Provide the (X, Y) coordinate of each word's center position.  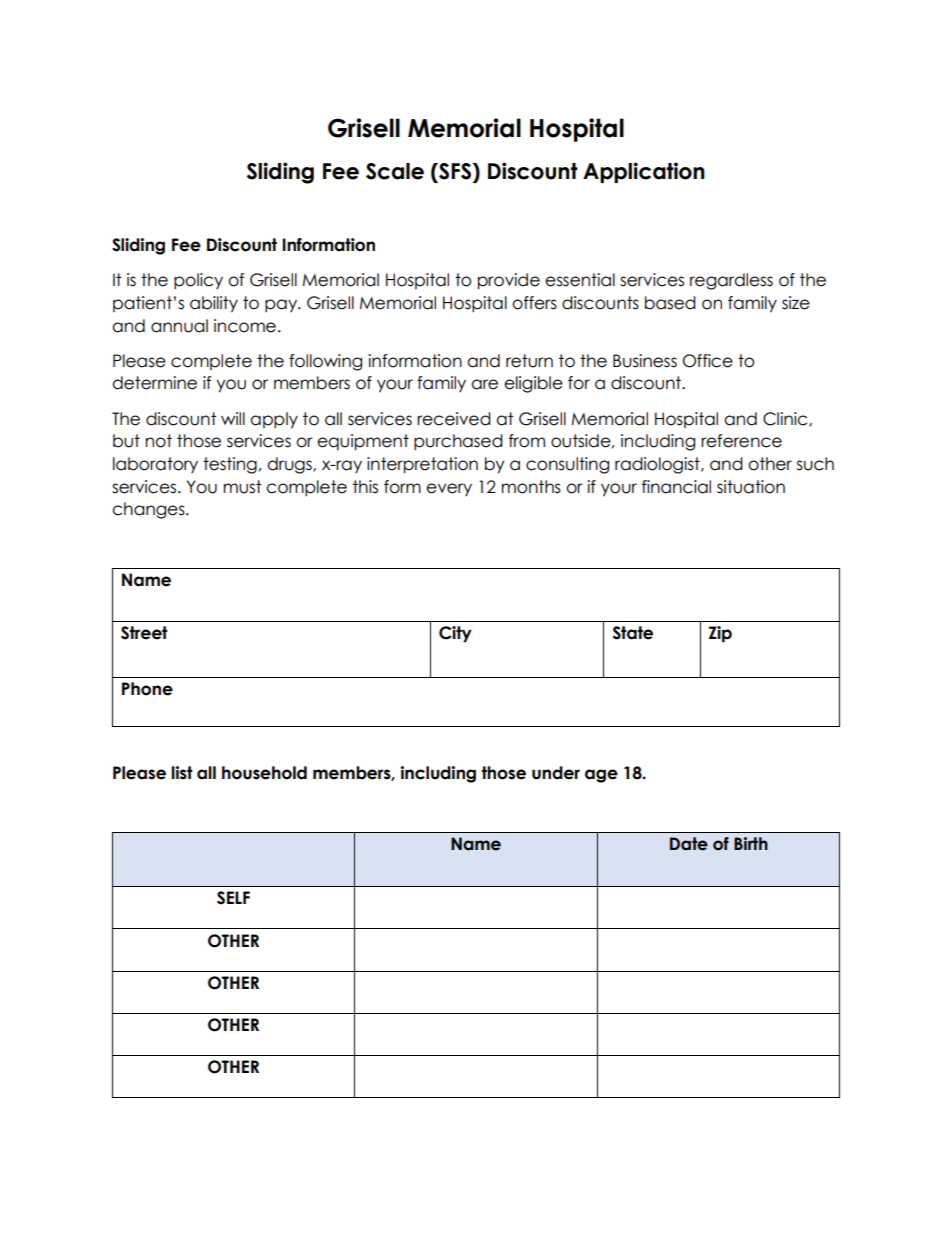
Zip (720, 634)
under (556, 773)
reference (741, 441)
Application (644, 172)
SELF (233, 898)
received (454, 419)
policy (198, 281)
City (455, 634)
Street (144, 633)
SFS (454, 171)
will (233, 418)
